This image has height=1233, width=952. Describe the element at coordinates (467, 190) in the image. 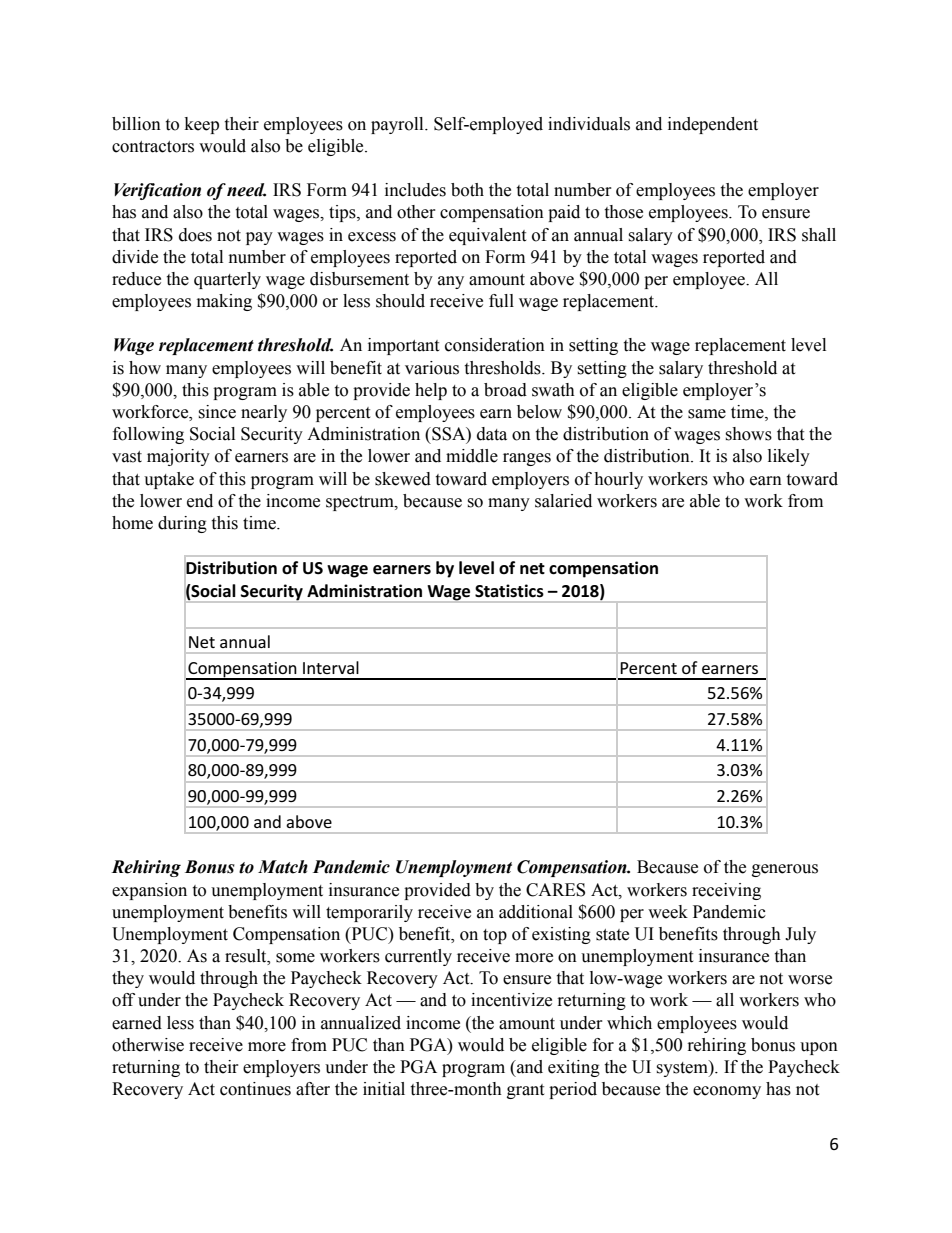

I see `both` at that location.
